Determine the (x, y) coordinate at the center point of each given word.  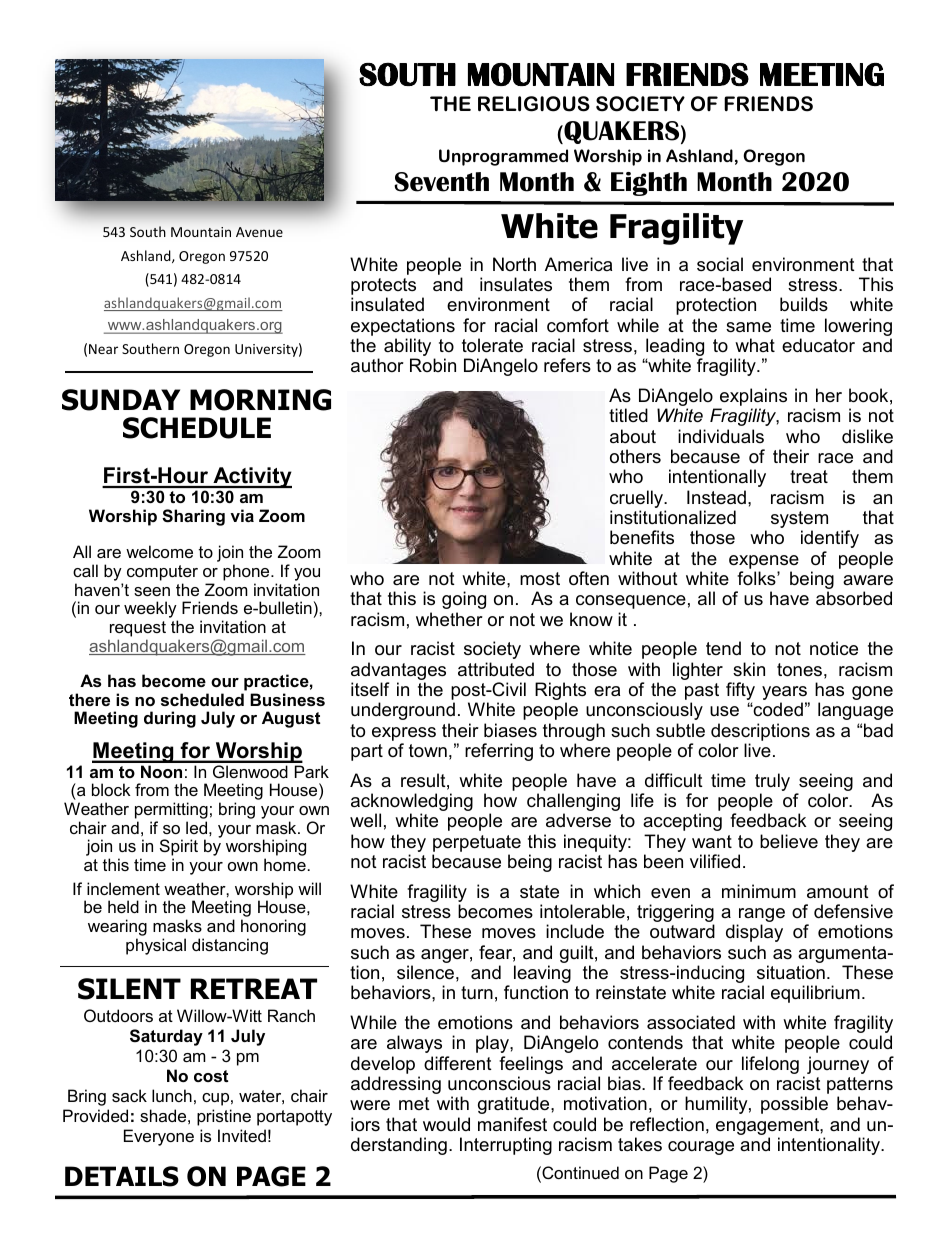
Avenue (259, 232)
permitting (171, 810)
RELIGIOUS (534, 104)
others (635, 456)
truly (772, 783)
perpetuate (477, 843)
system (799, 521)
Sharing (193, 517)
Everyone (159, 1137)
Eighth (649, 184)
